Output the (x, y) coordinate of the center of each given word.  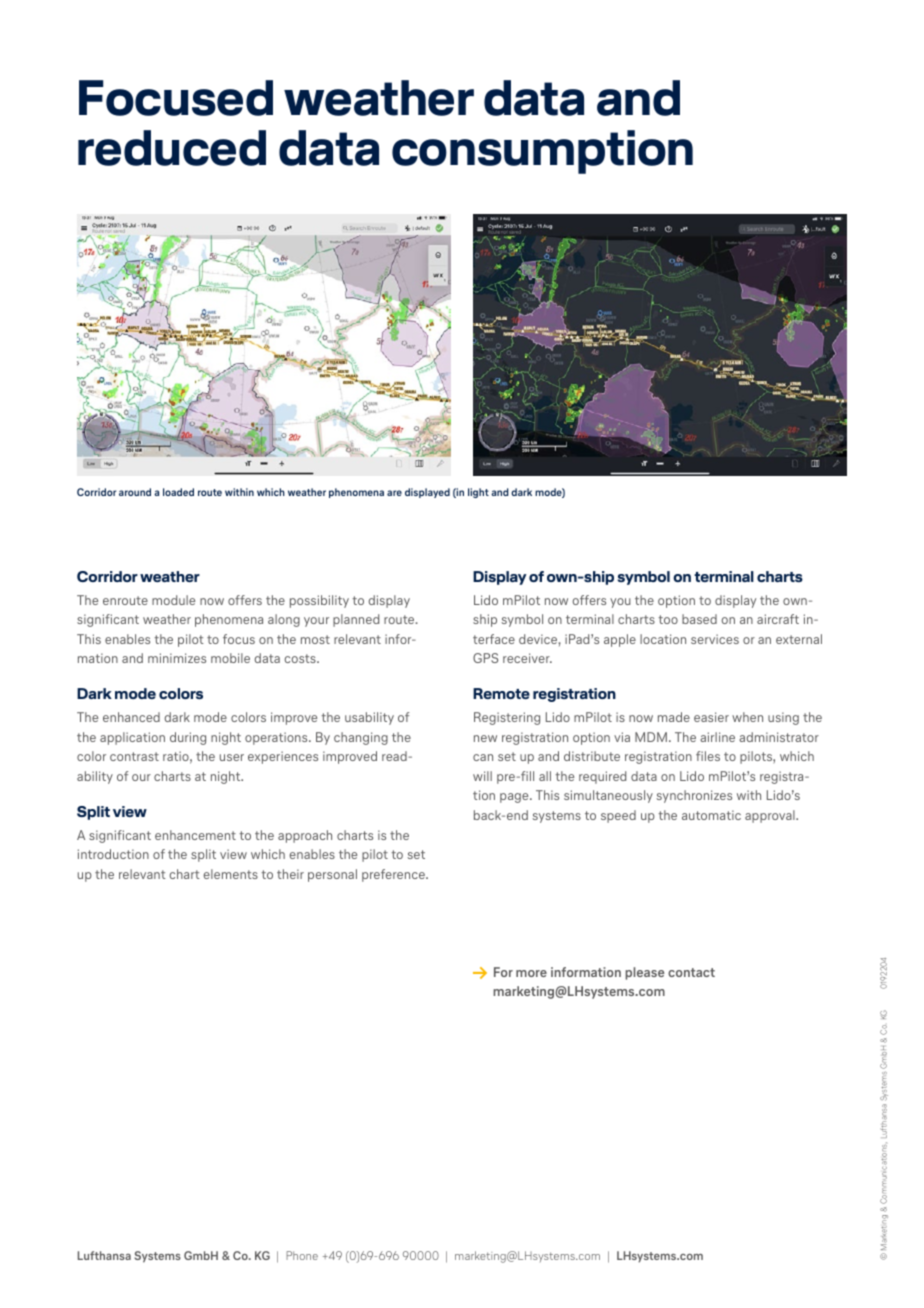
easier (711, 717)
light (478, 493)
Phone (302, 1255)
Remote (501, 693)
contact (691, 972)
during (188, 738)
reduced (172, 148)
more (531, 973)
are (394, 493)
